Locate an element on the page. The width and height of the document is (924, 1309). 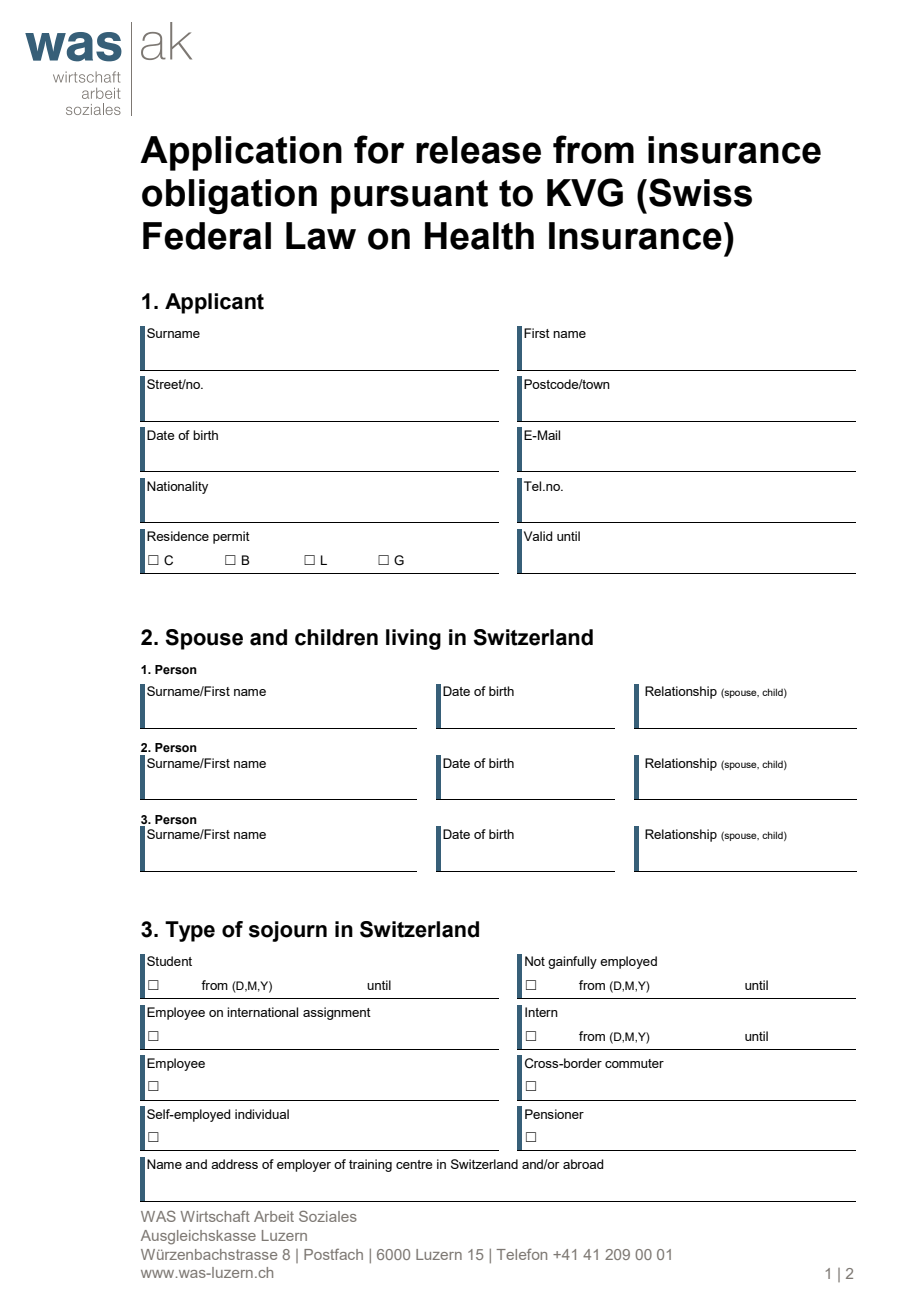
Not is located at coordinates (535, 961).
